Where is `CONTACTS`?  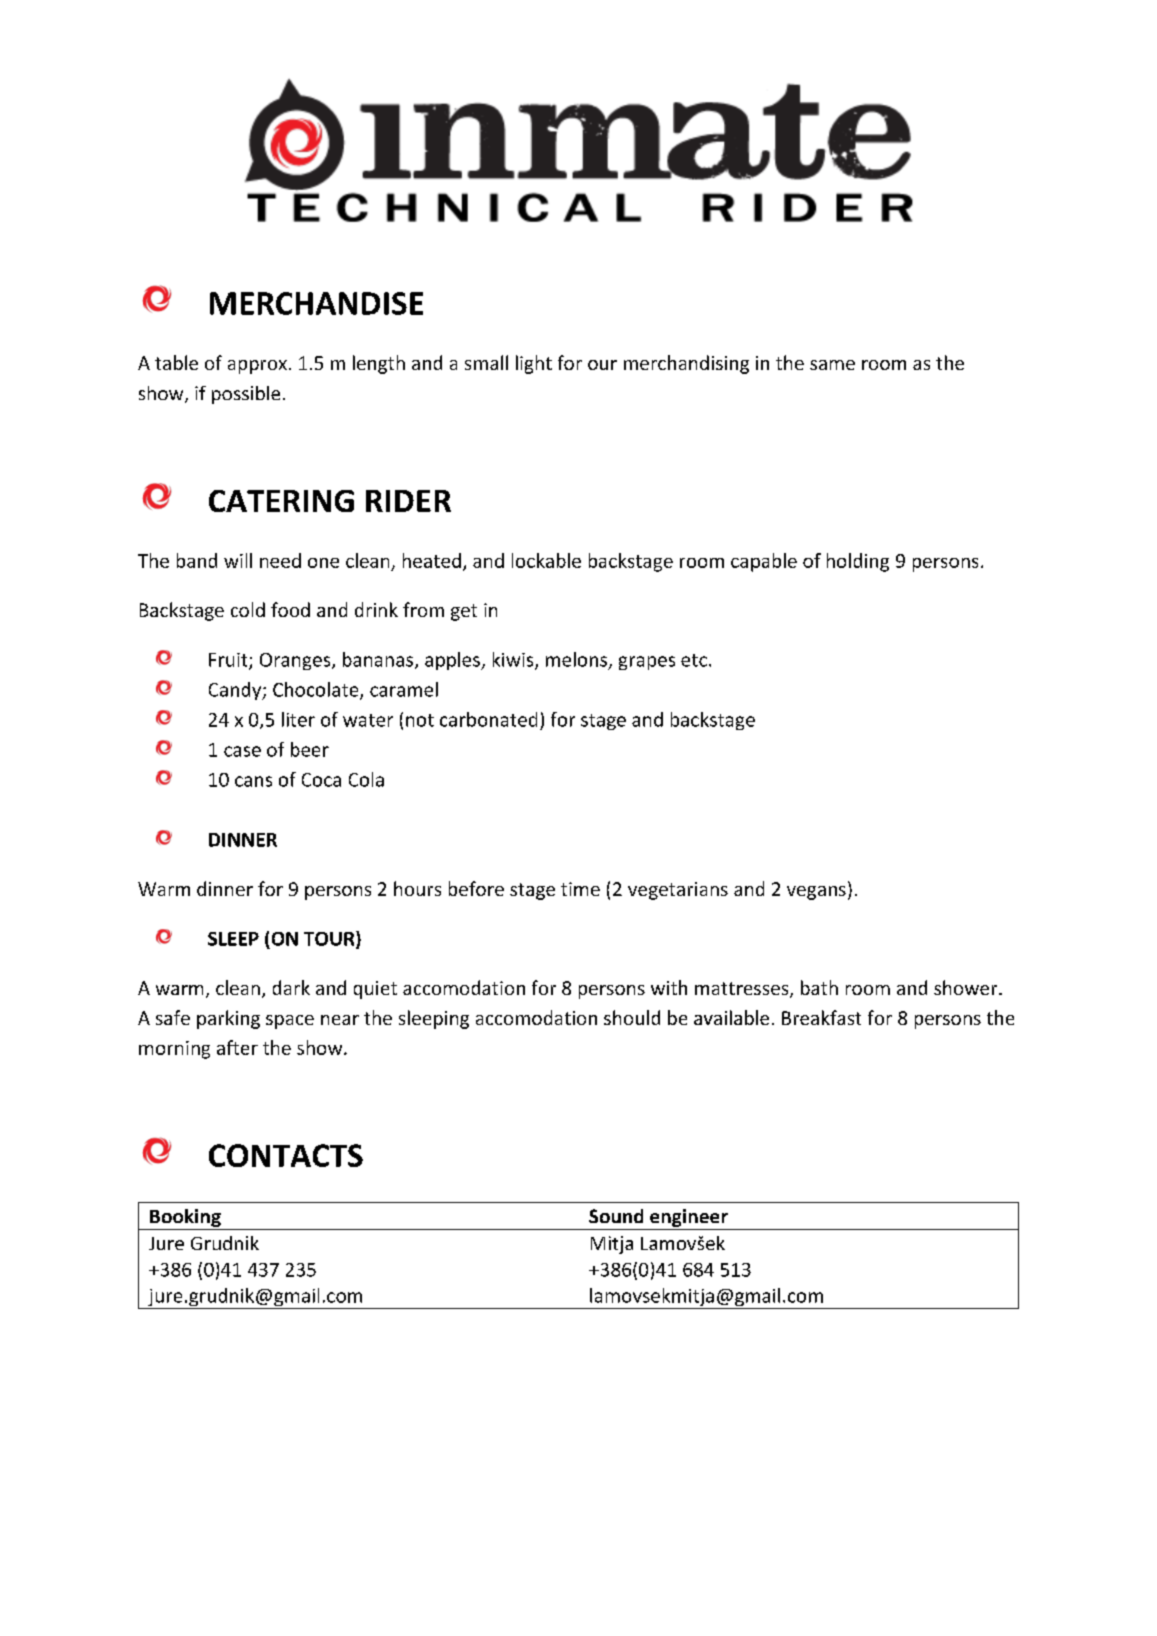
CONTACTS is located at coordinates (286, 1155).
